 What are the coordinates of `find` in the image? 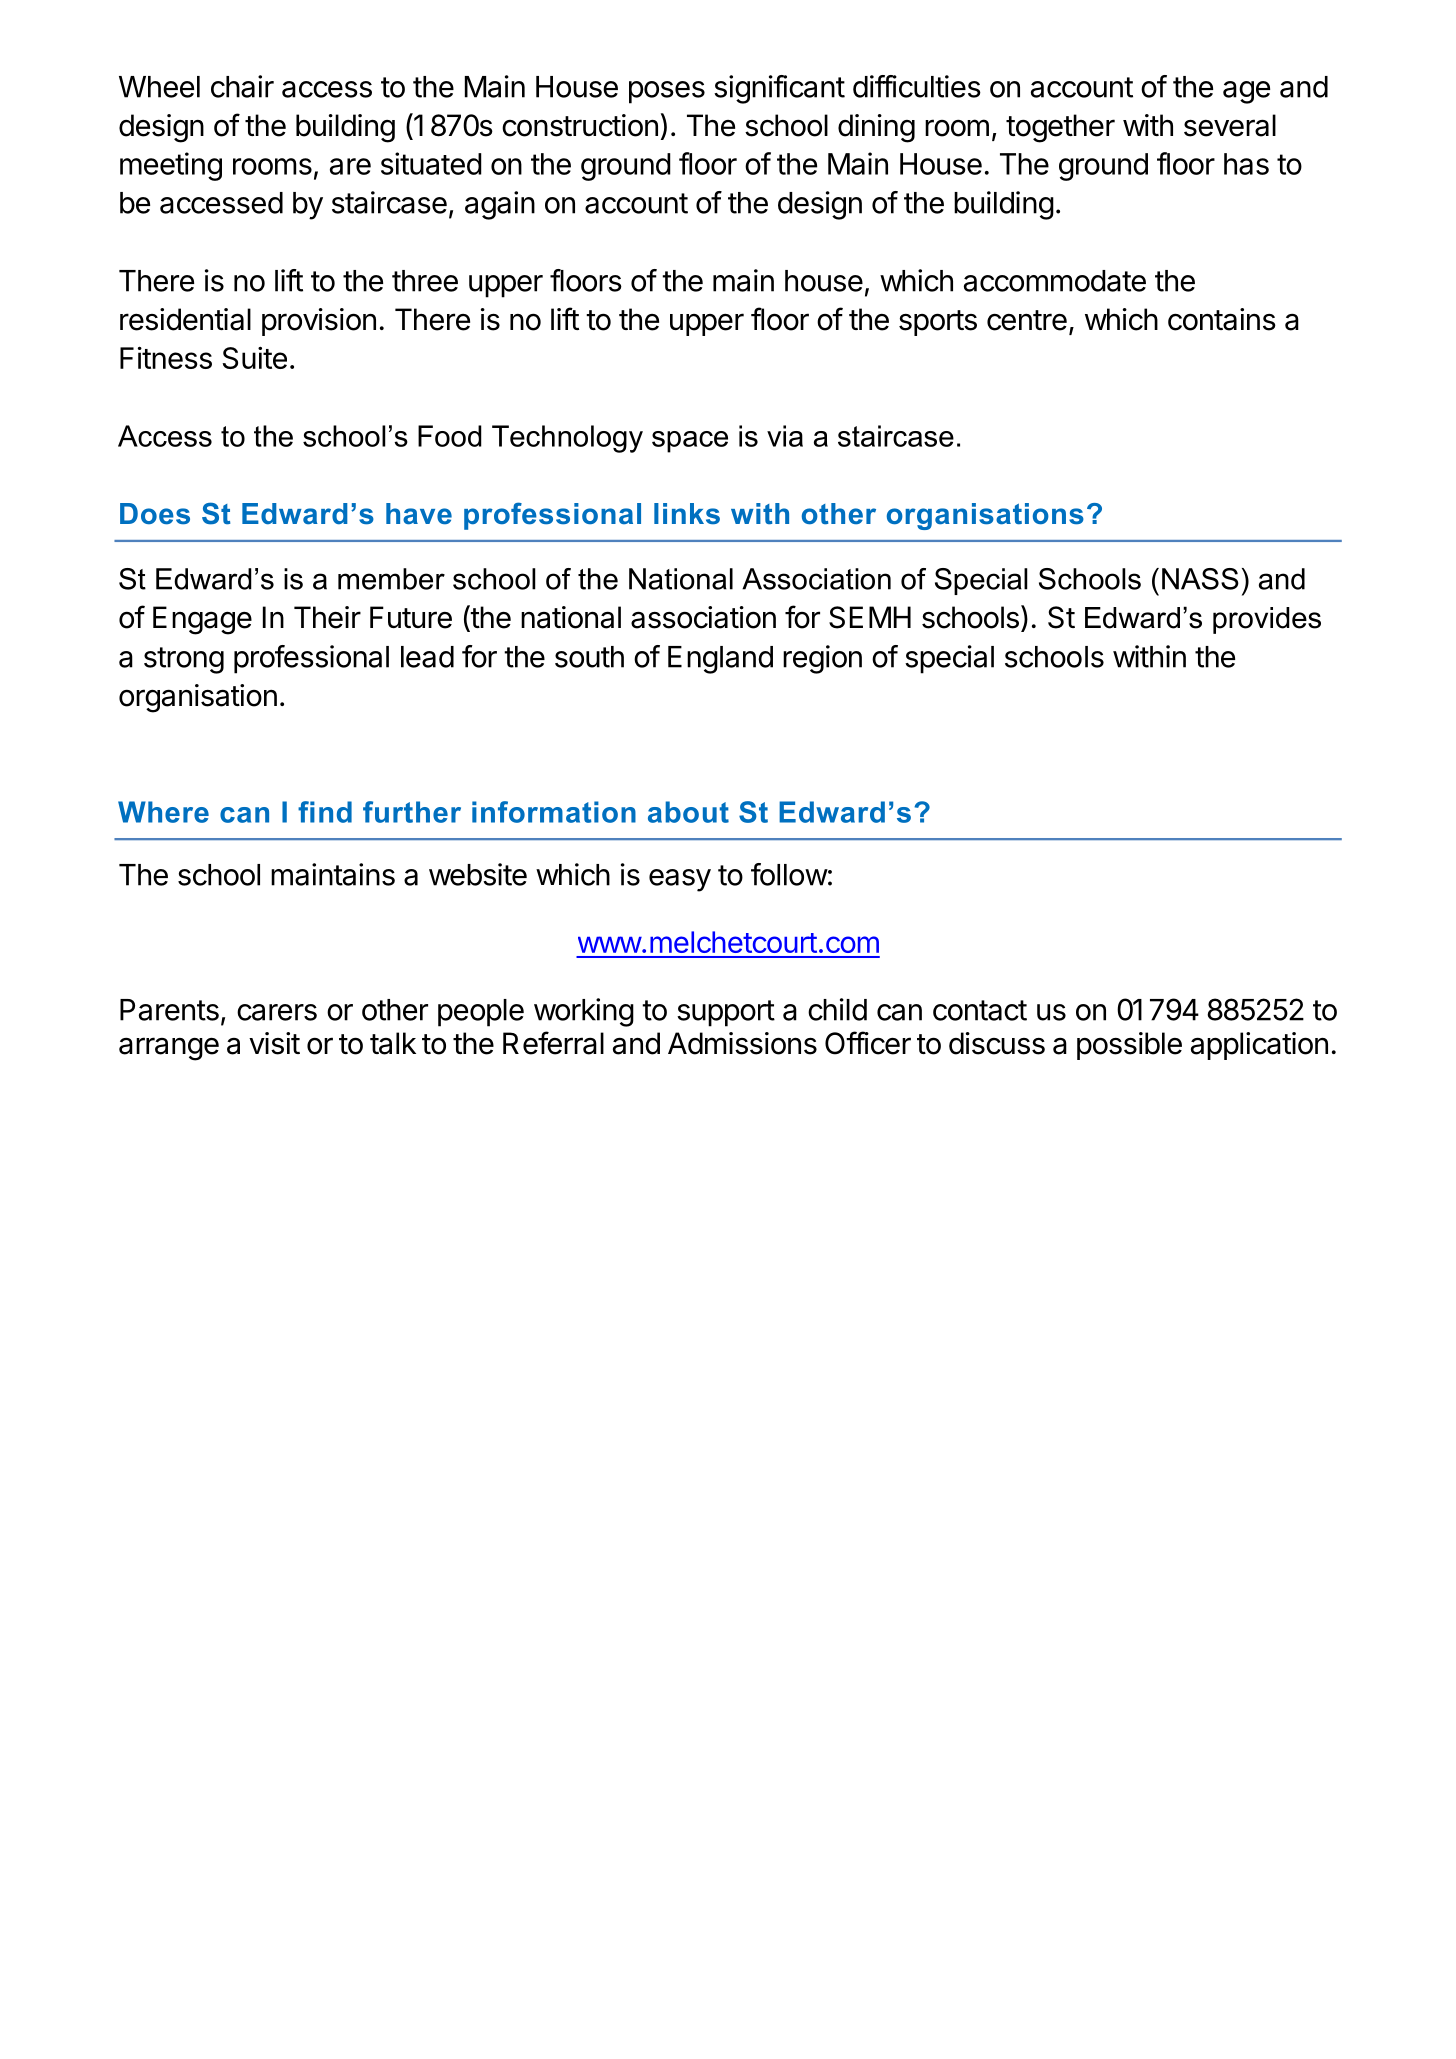 It's located at (325, 812).
